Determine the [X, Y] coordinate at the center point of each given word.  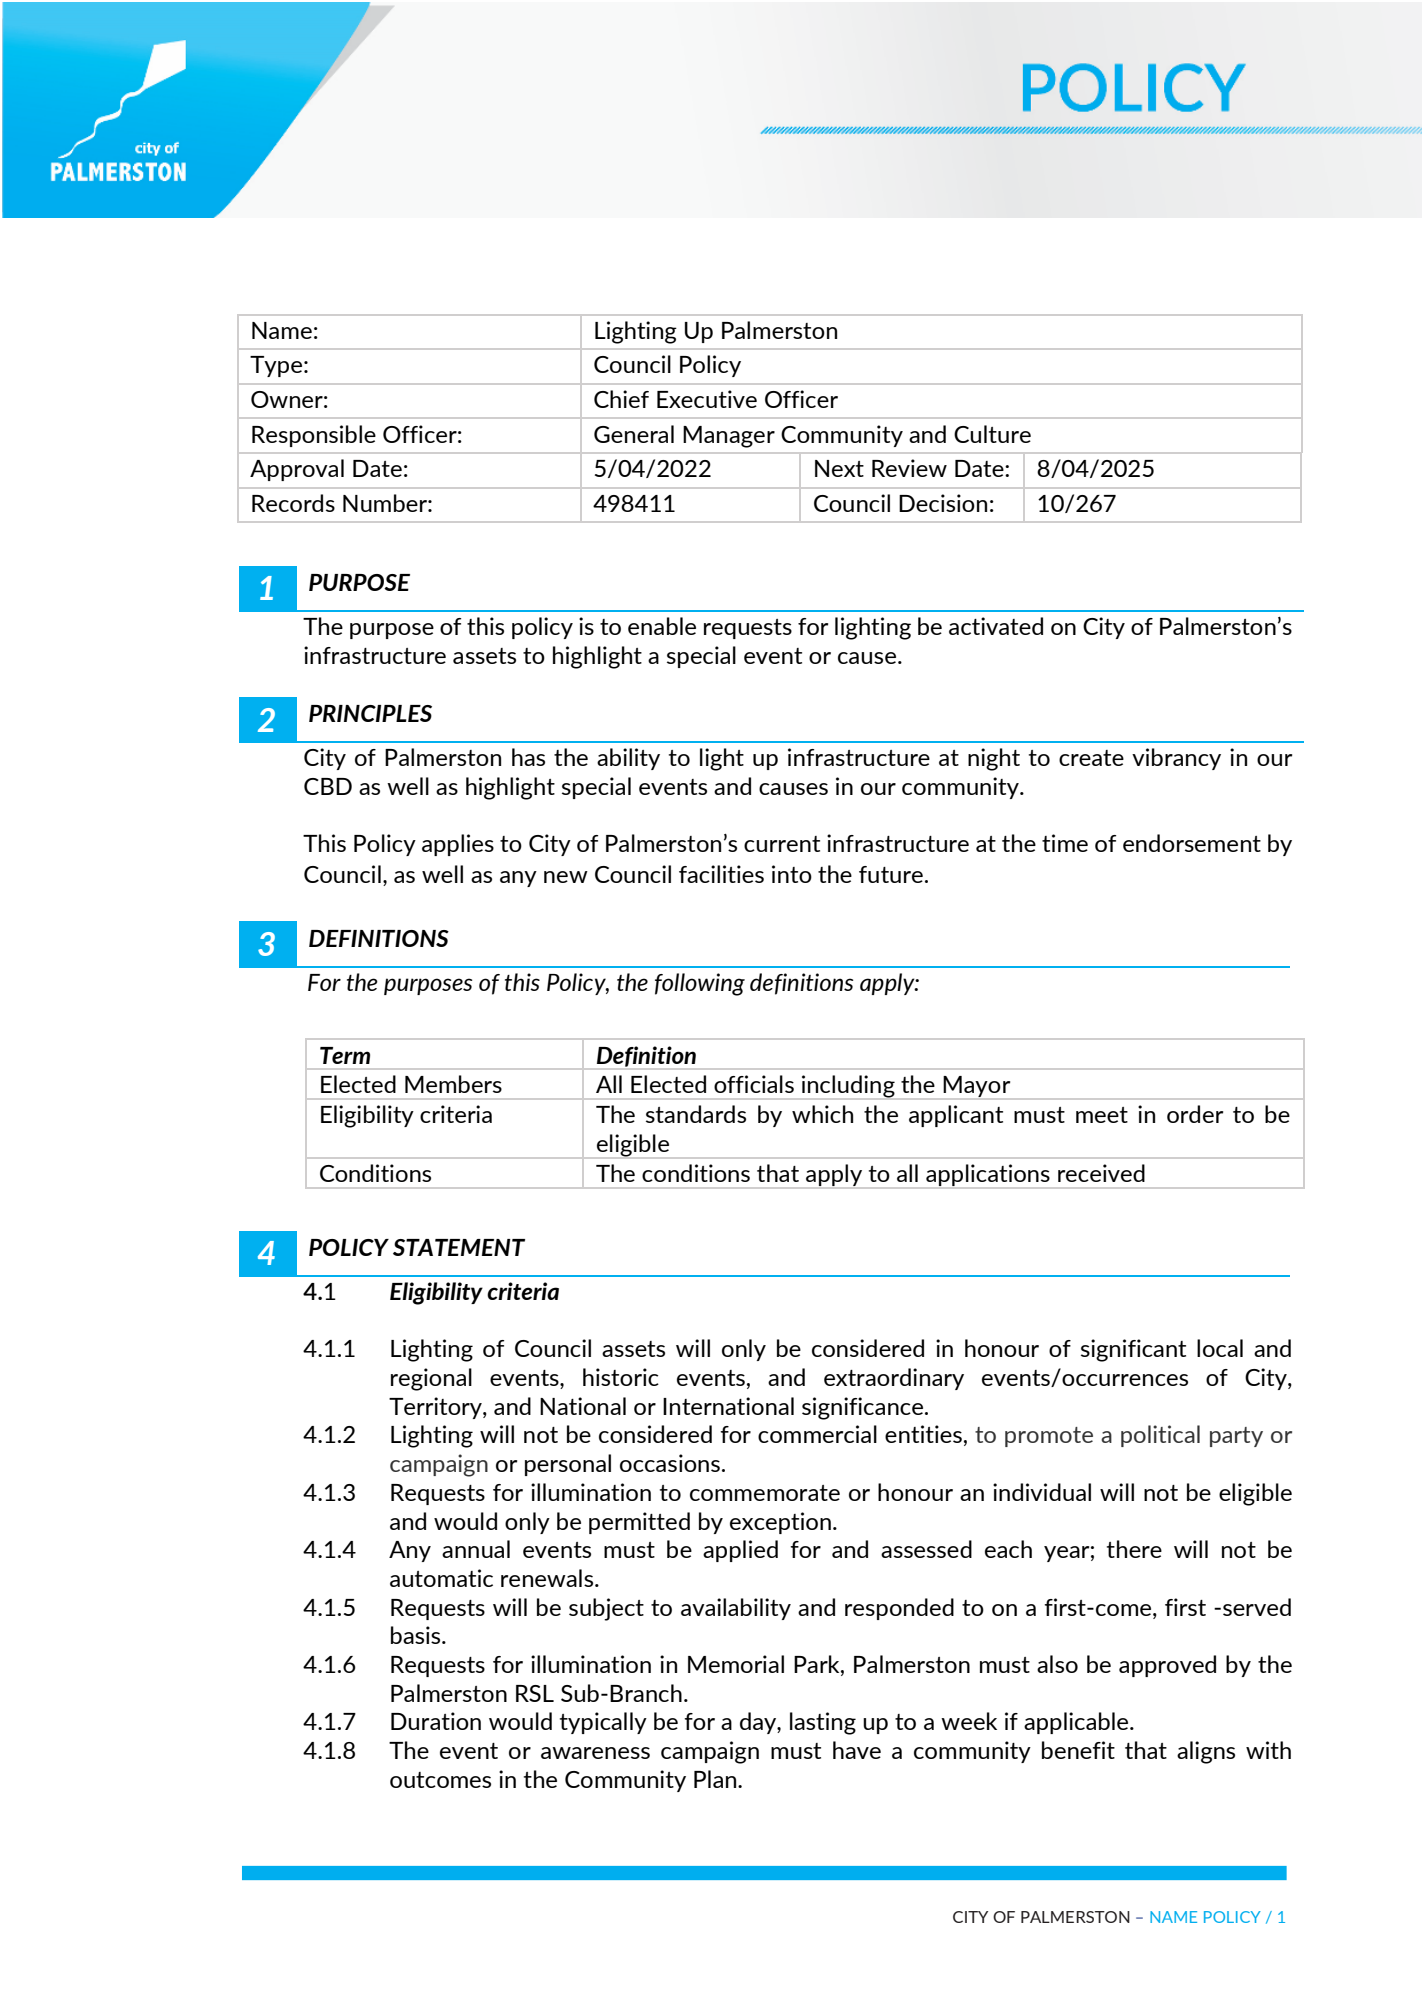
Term [345, 1055]
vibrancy [1176, 759]
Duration [436, 1721]
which [822, 1114]
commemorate [765, 1493]
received [1101, 1173]
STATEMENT [459, 1247]
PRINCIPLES [370, 713]
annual [476, 1549]
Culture [992, 434]
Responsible [314, 436]
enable [662, 626]
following [700, 984]
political [1160, 1436]
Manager [729, 437]
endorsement [1192, 843]
